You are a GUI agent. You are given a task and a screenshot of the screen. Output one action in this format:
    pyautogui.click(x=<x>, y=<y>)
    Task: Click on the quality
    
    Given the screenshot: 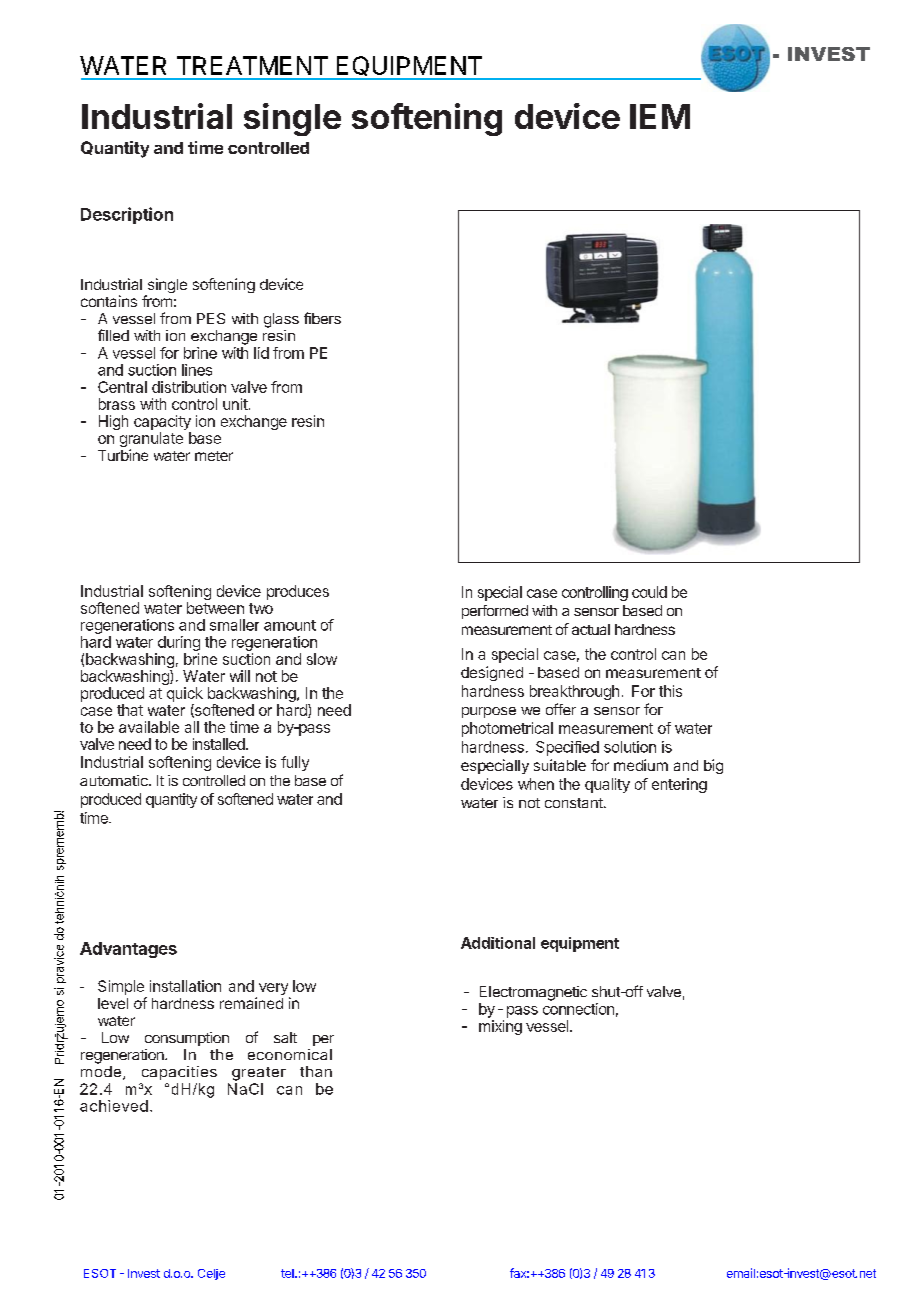 What is the action you would take?
    pyautogui.click(x=607, y=785)
